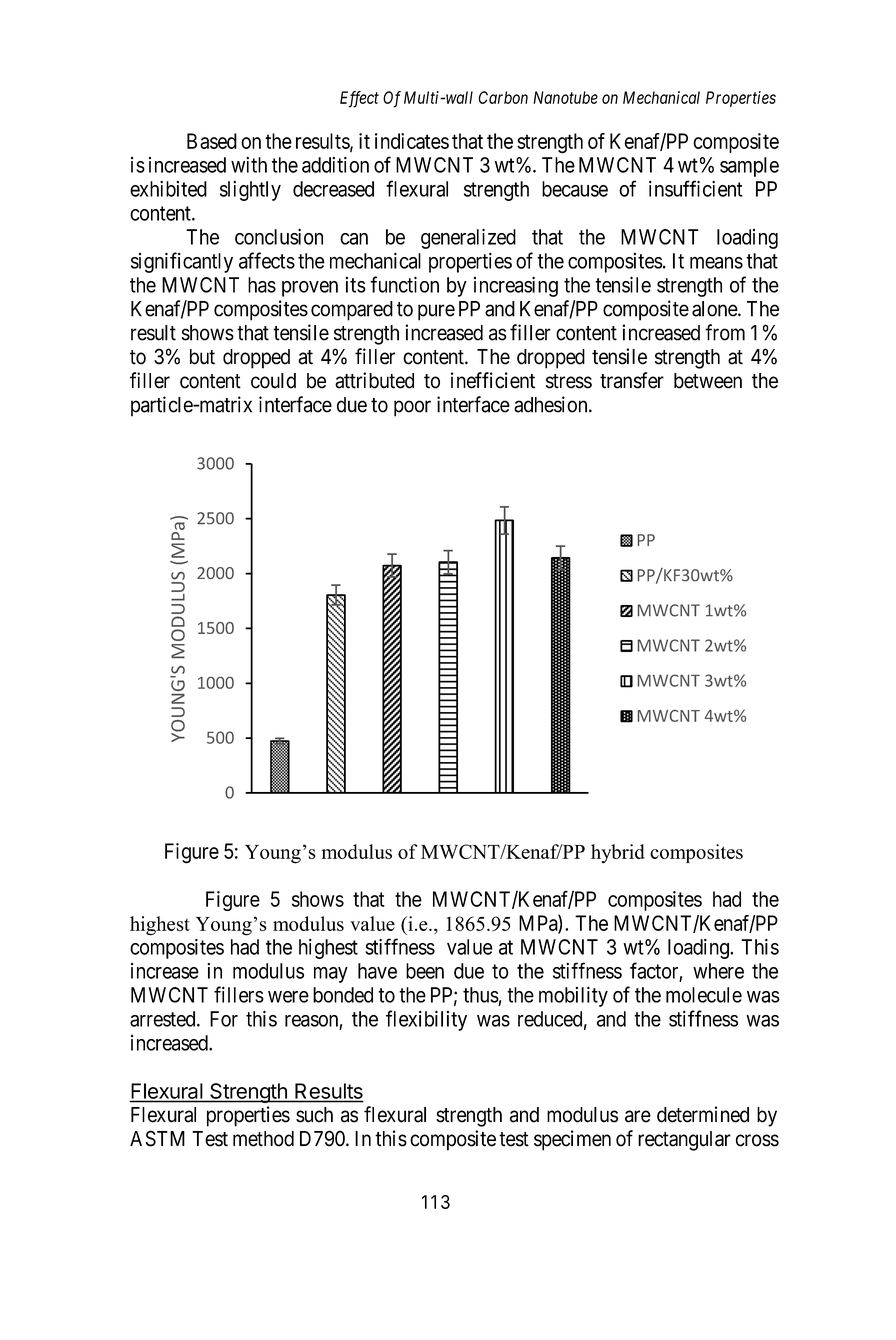 The width and height of the document is (896, 1340). Describe the element at coordinates (708, 381) in the document. I see `between` at that location.
